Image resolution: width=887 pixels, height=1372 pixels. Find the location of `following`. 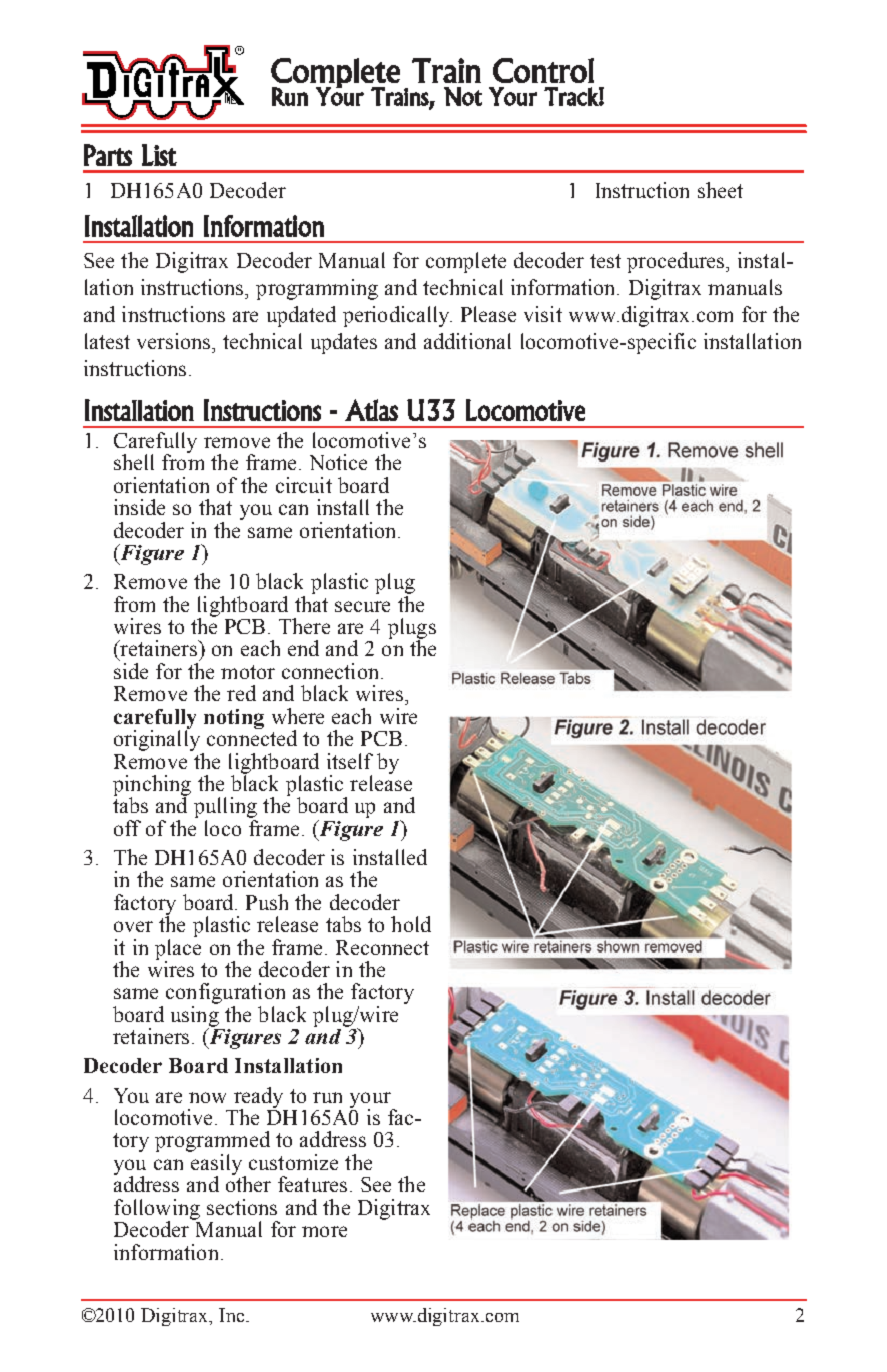

following is located at coordinates (157, 1210).
